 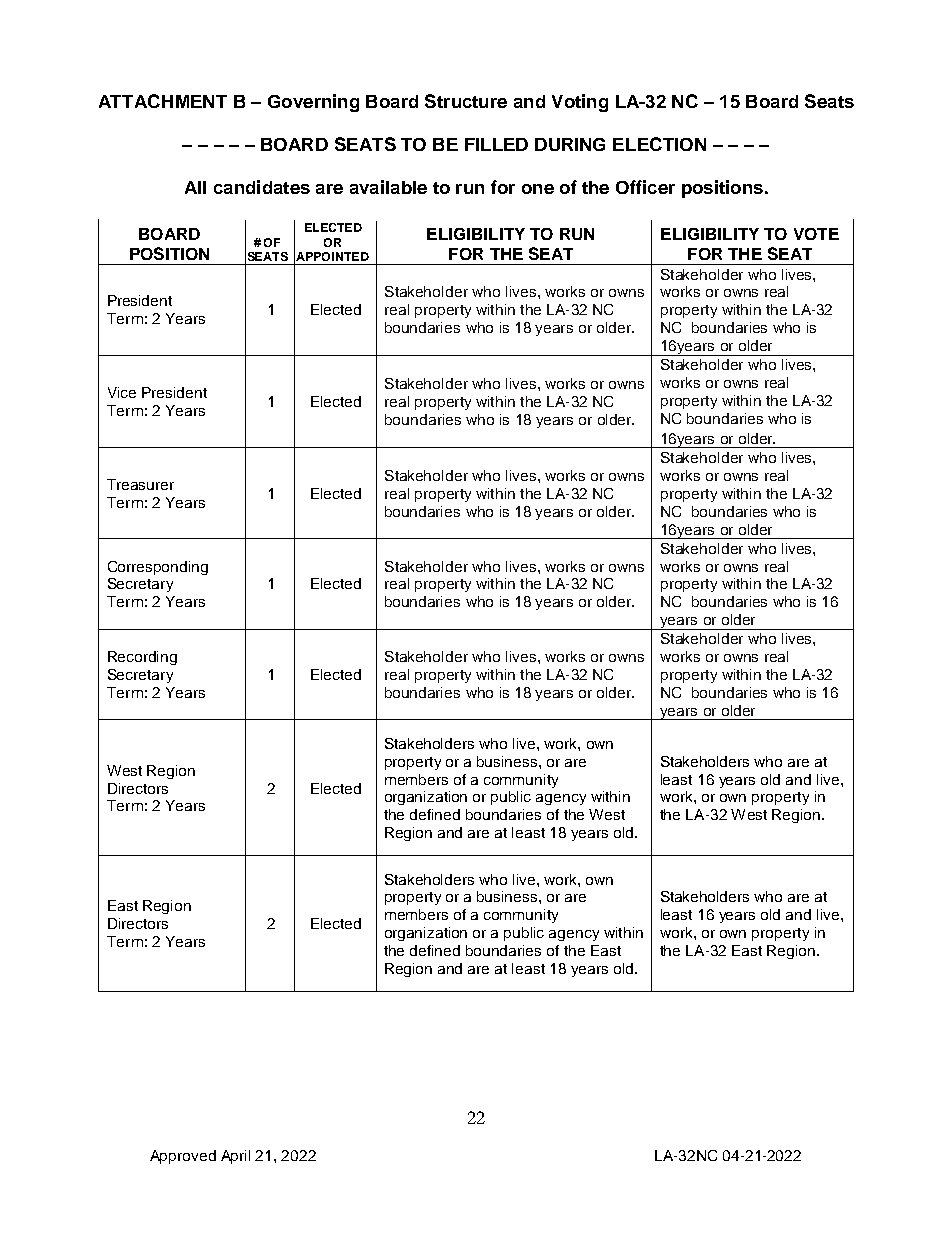 What do you see at coordinates (235, 1157) in the page?
I see `April` at bounding box center [235, 1157].
